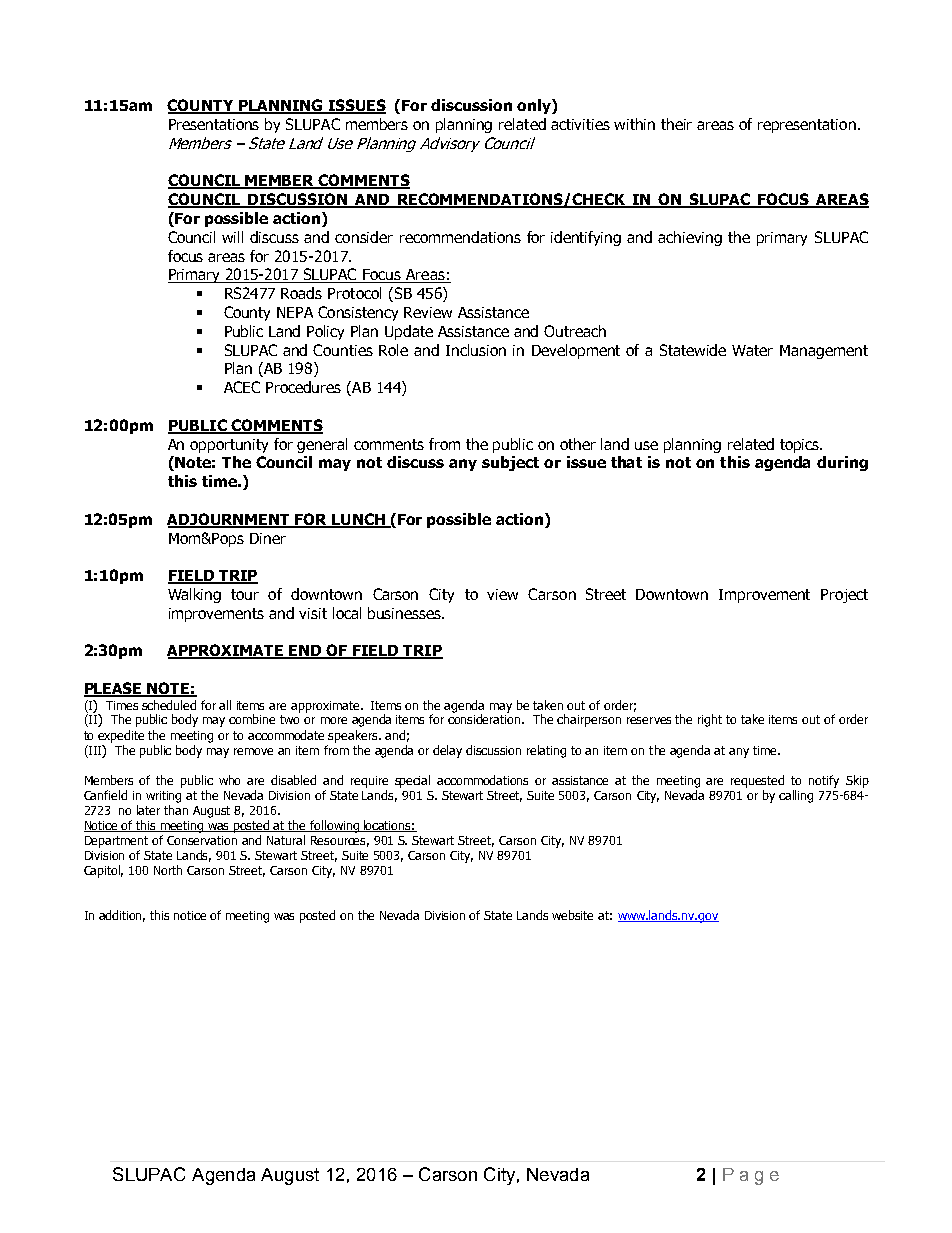 The width and height of the image is (952, 1233). I want to click on website, so click(572, 915).
